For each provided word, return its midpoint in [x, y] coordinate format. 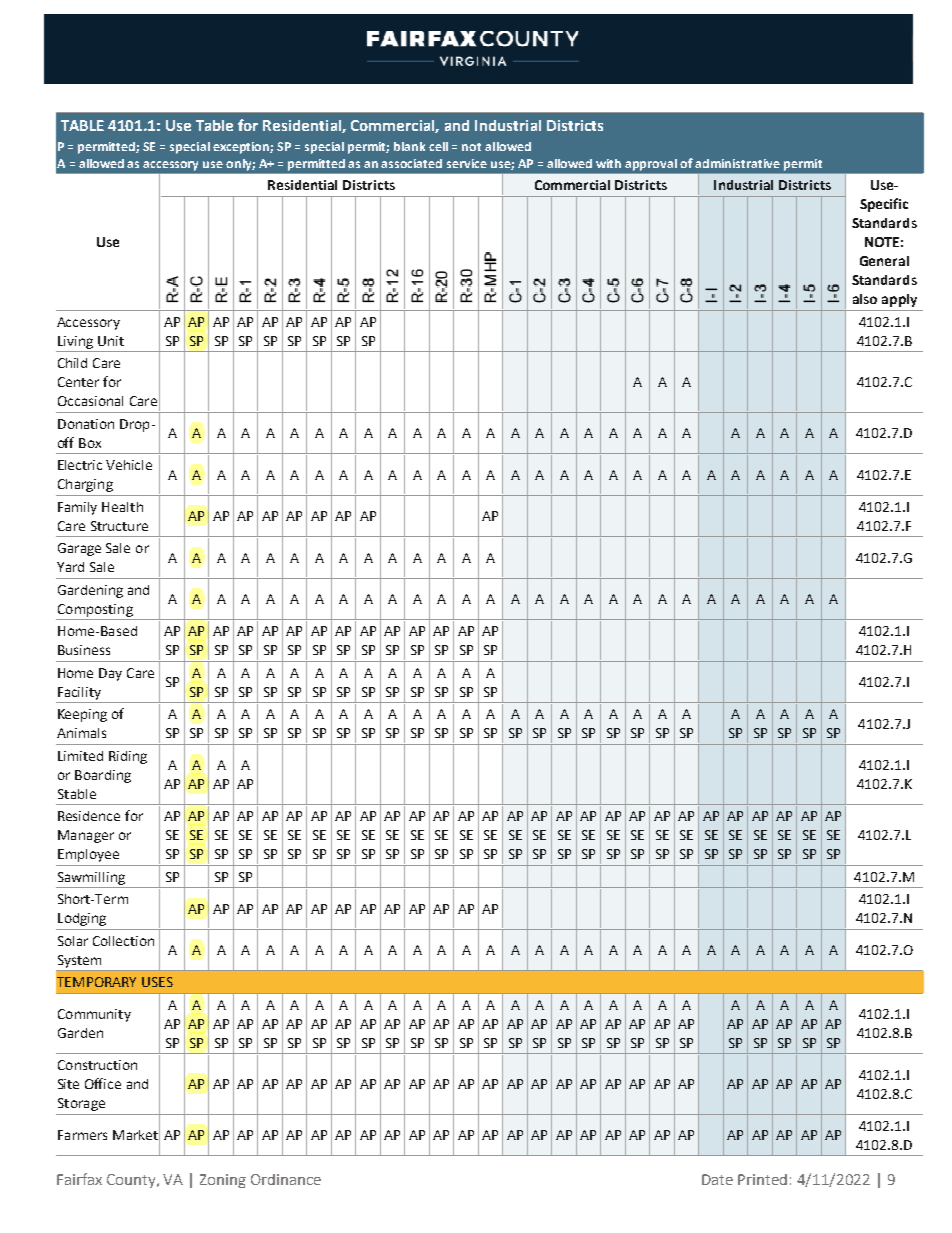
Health [122, 507]
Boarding [103, 776]
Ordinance [286, 1179]
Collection [123, 941]
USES [157, 982]
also [865, 299]
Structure [119, 526]
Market [136, 1135]
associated [411, 163]
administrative [737, 163]
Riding [128, 757]
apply [899, 300]
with [608, 163]
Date [717, 1179]
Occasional [90, 401]
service [467, 163]
